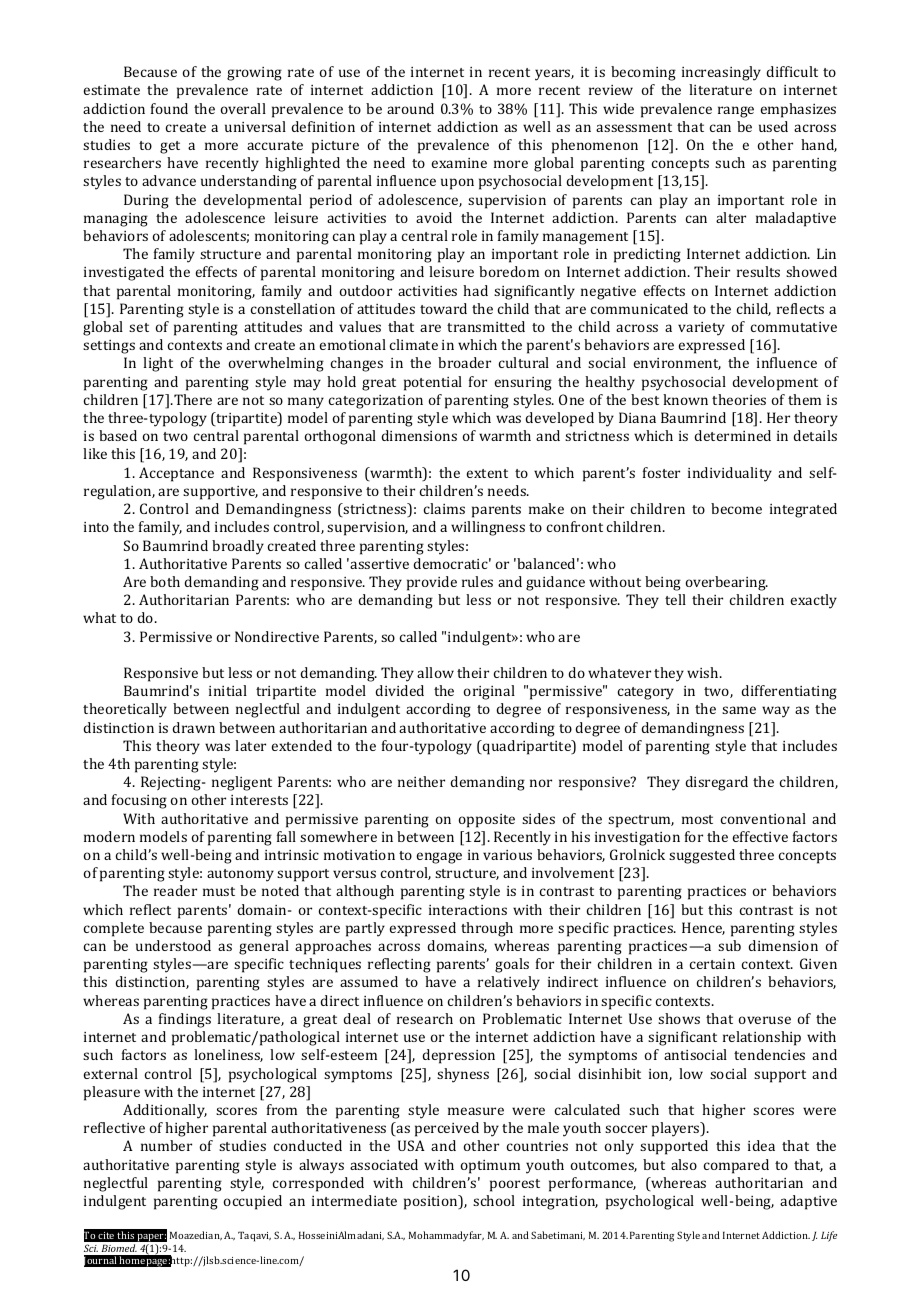 The width and height of the document is (924, 1307). Describe the element at coordinates (464, 362) in the document. I see `broader` at that location.
